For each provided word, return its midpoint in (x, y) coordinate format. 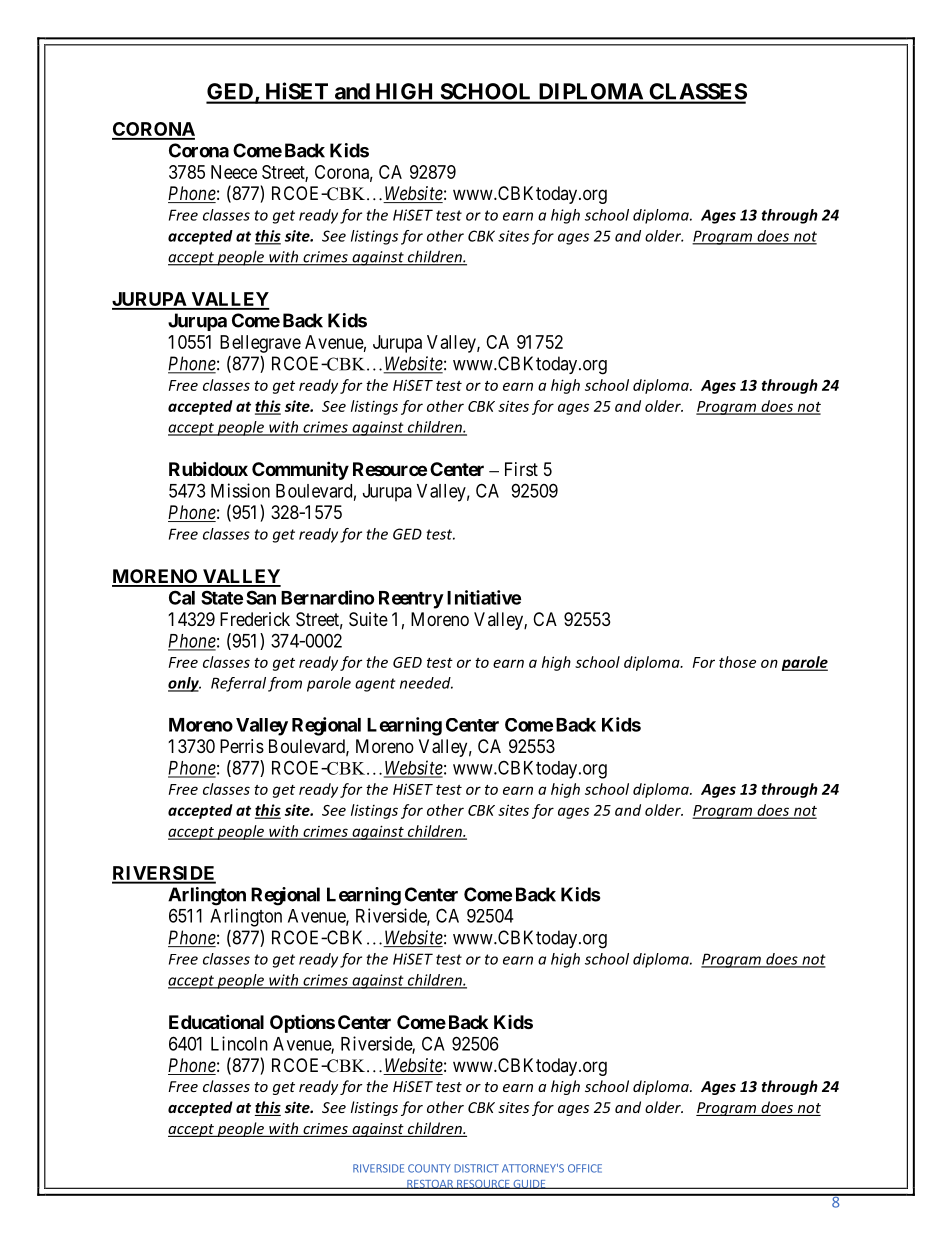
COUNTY (429, 1168)
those (737, 662)
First (521, 469)
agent (375, 685)
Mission (240, 490)
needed (426, 683)
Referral (238, 684)
